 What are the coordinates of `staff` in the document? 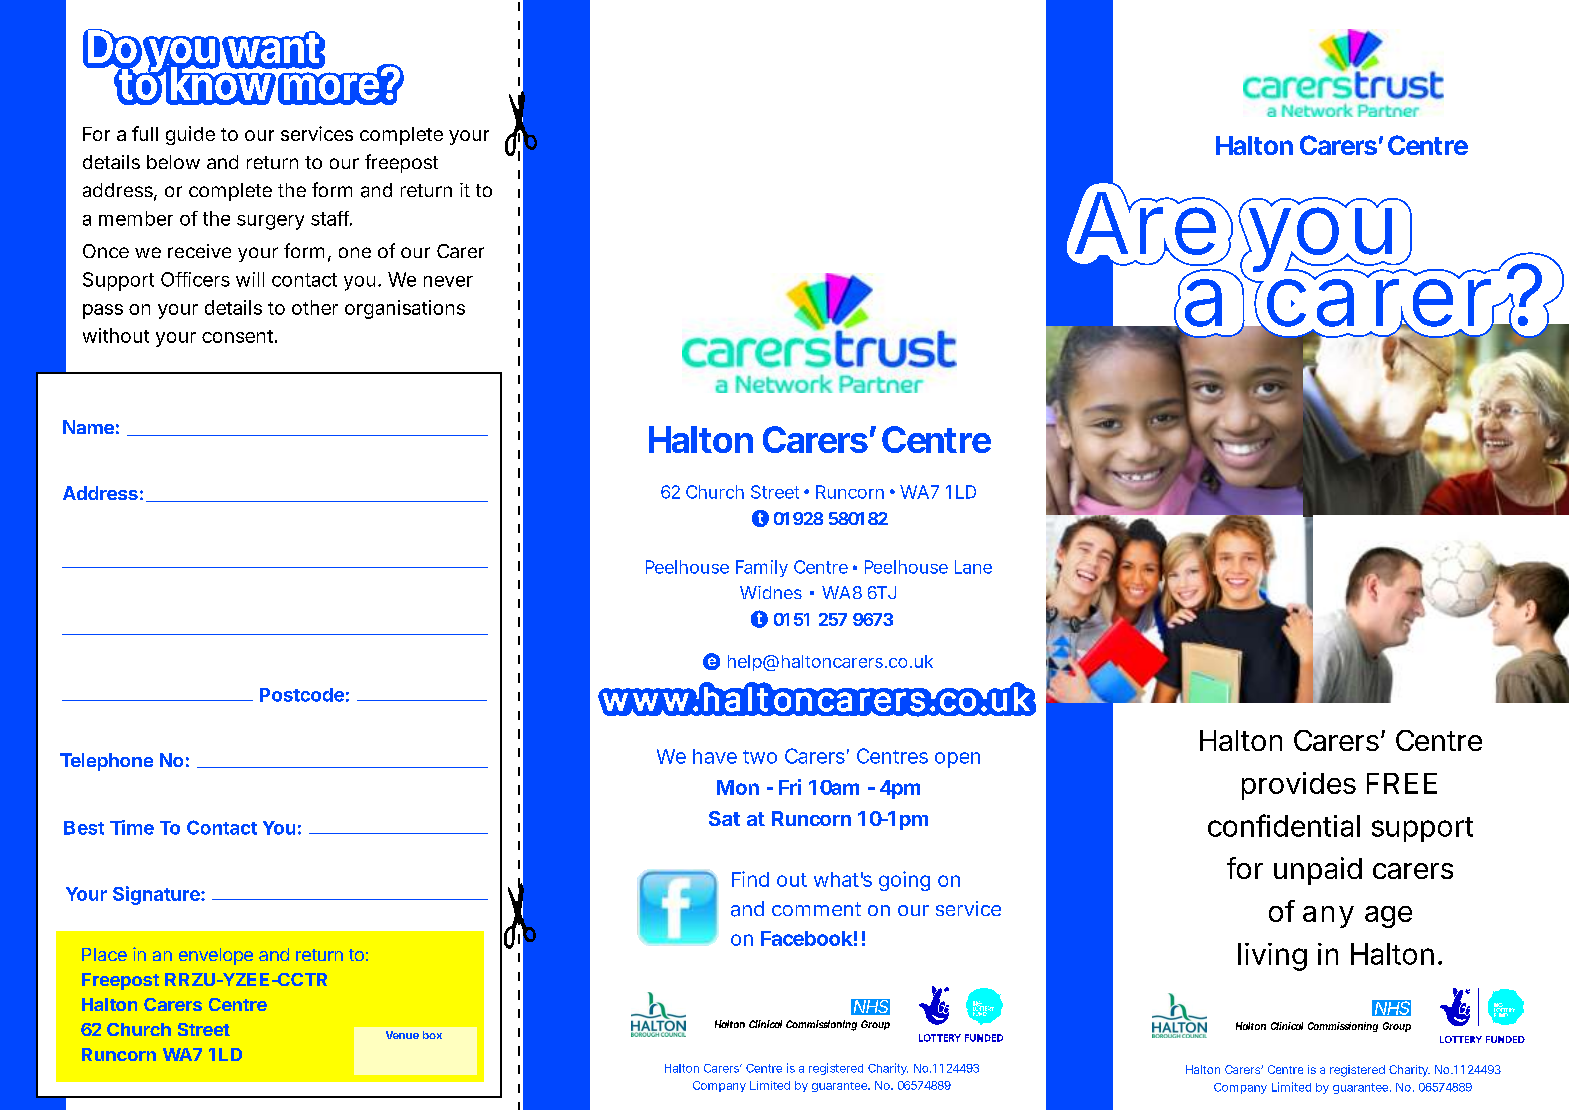 It's located at (331, 218).
